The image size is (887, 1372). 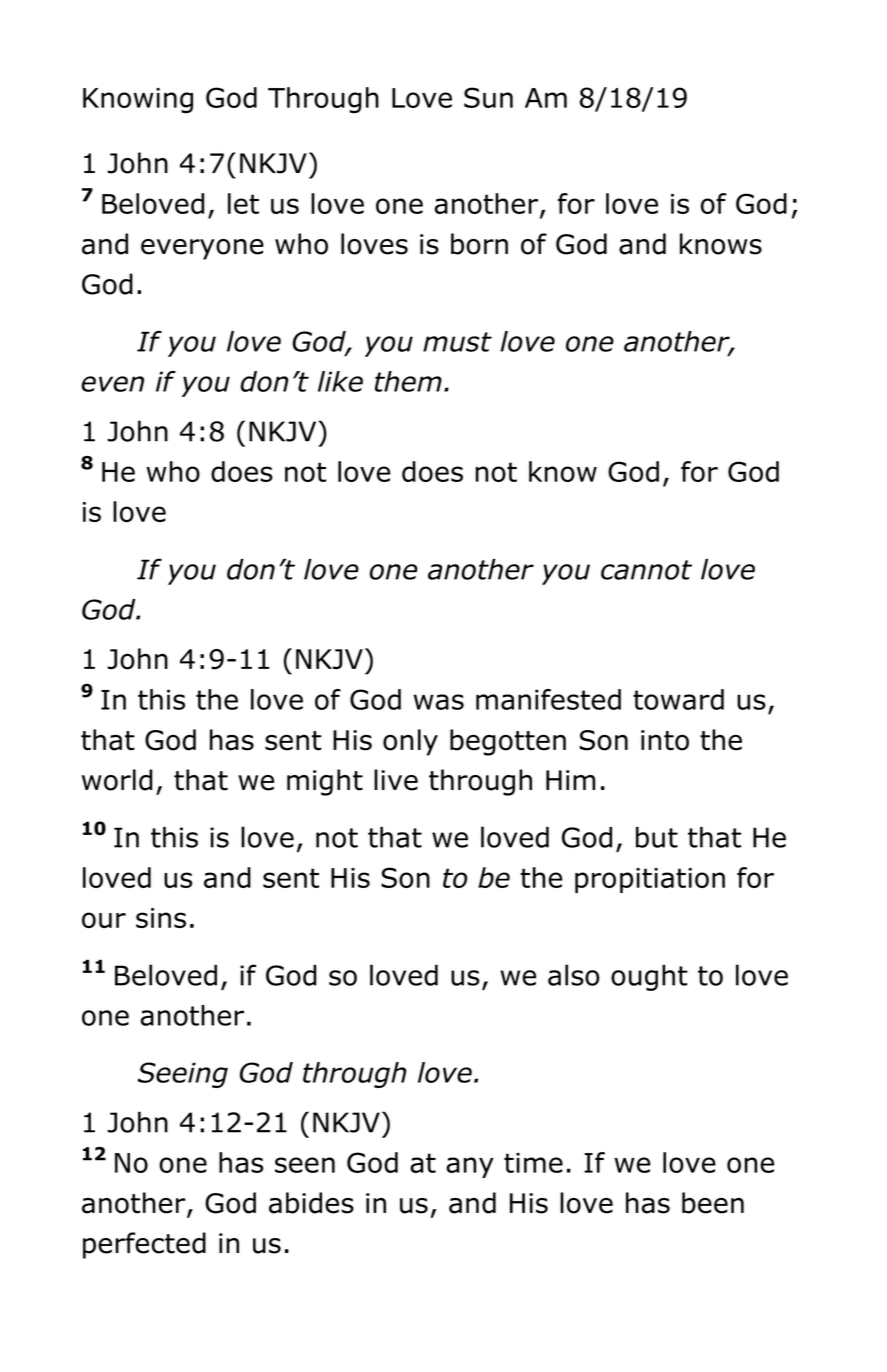 What do you see at coordinates (243, 203) in the page?
I see `let` at bounding box center [243, 203].
